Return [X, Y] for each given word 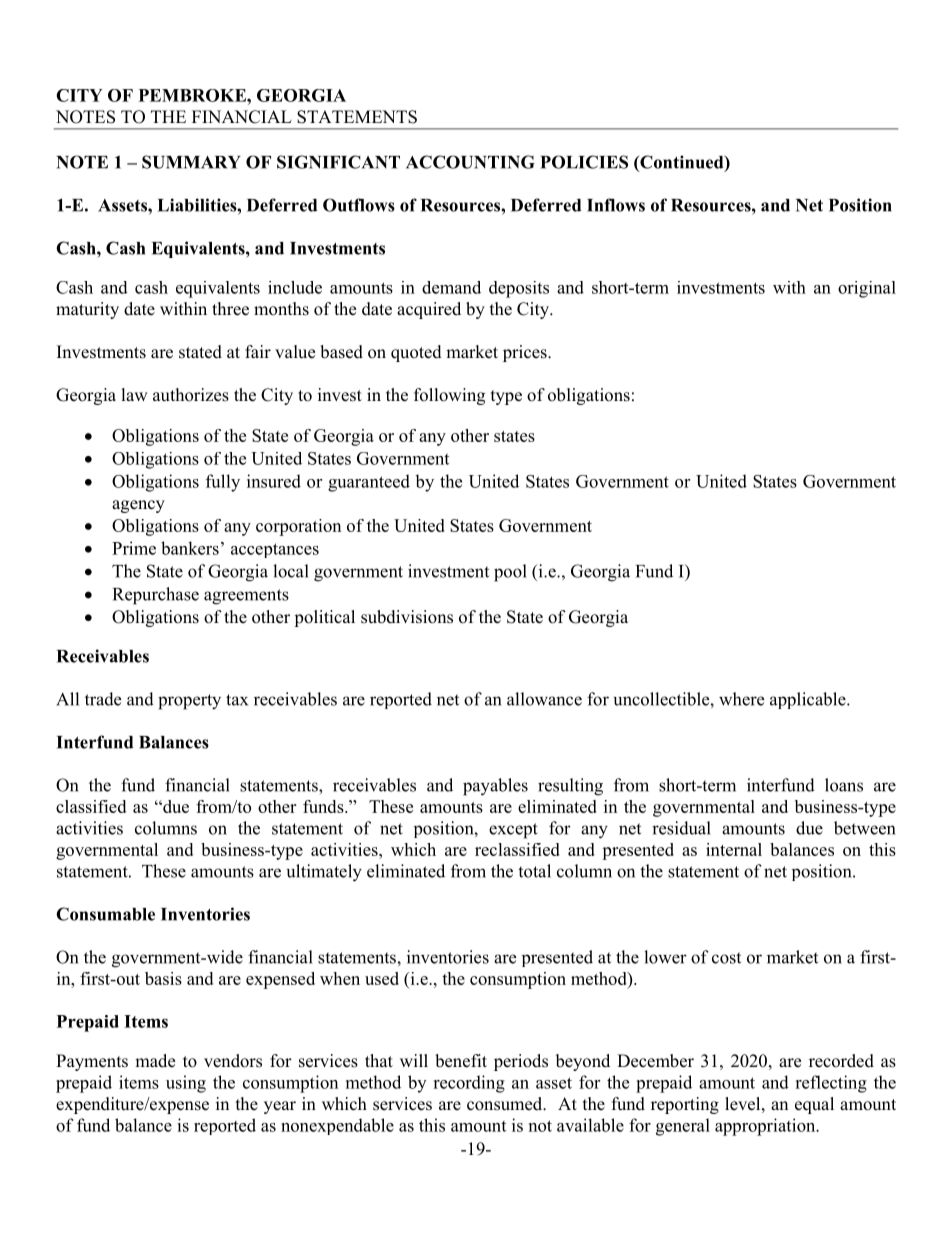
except [513, 831]
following [449, 396]
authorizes [191, 395]
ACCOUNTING [470, 162]
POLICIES [584, 162]
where [741, 699]
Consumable [105, 914]
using [186, 1084]
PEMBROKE [193, 95]
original [867, 289]
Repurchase [156, 596]
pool [510, 573]
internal [734, 849]
